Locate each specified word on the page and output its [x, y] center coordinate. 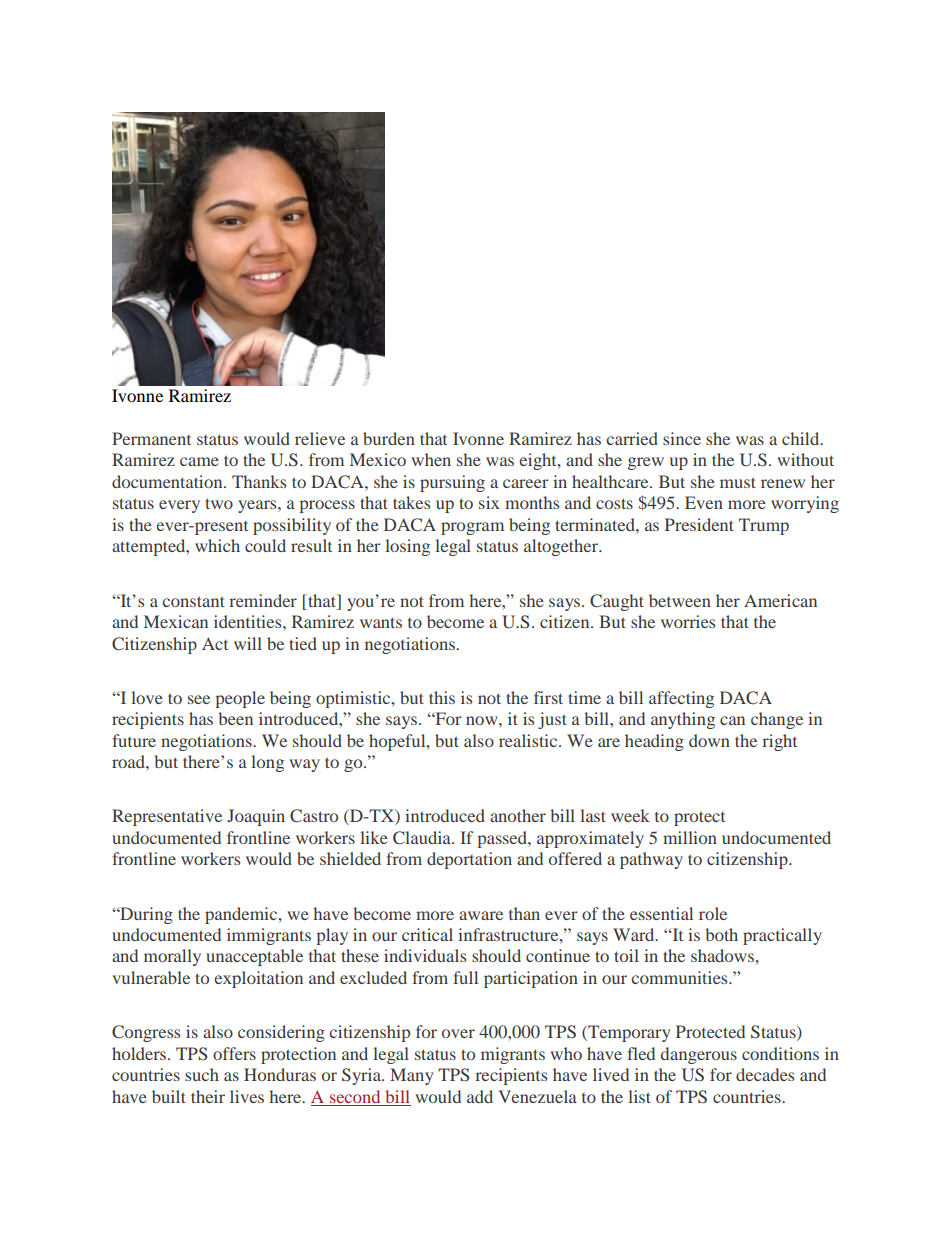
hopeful [398, 742]
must [738, 482]
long [267, 763]
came [199, 461]
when [431, 459]
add [480, 1096]
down [709, 740]
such [202, 1074]
